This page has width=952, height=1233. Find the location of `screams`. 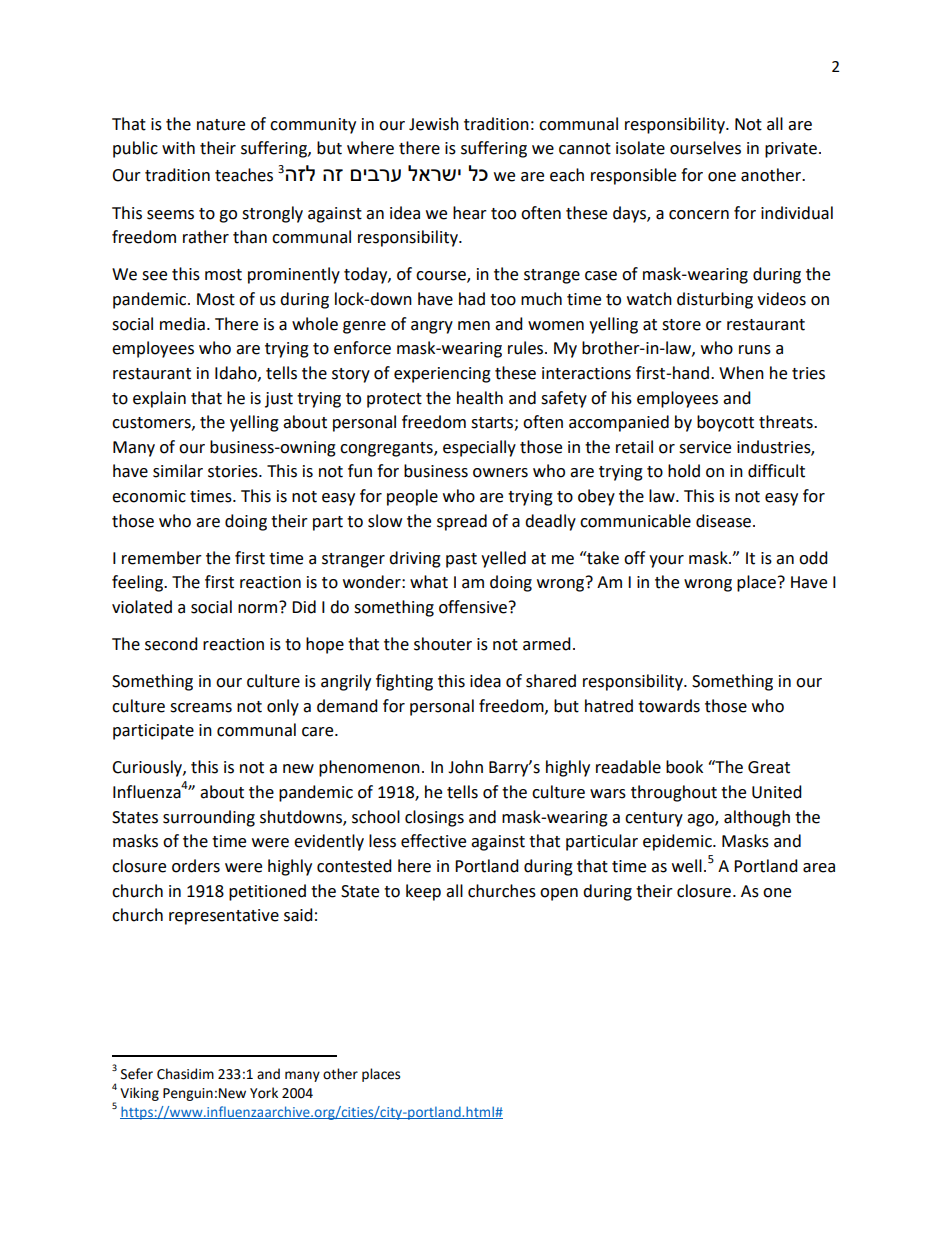

screams is located at coordinates (201, 708).
